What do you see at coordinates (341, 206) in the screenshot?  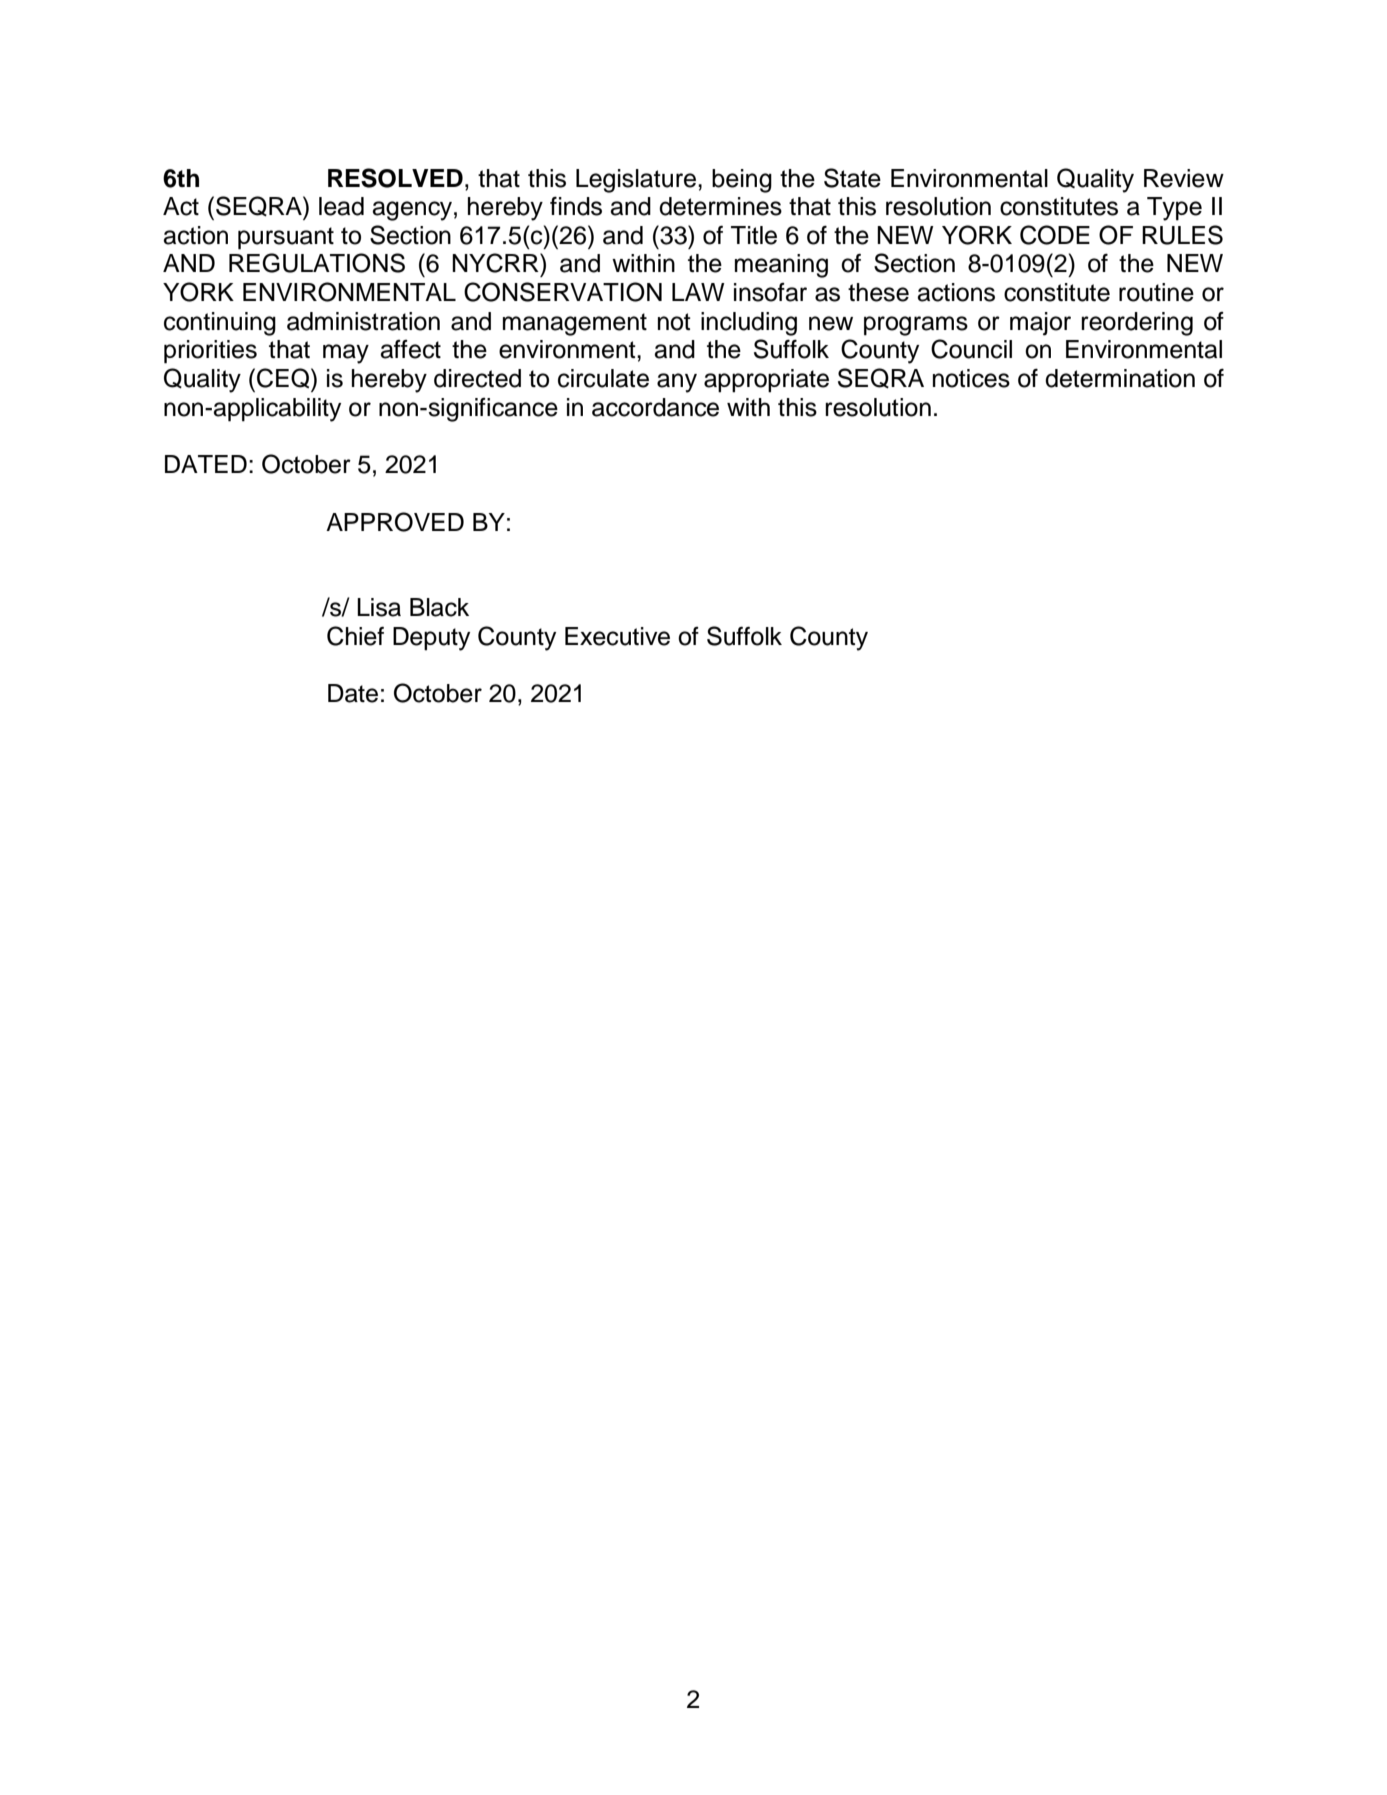 I see `lead` at bounding box center [341, 206].
